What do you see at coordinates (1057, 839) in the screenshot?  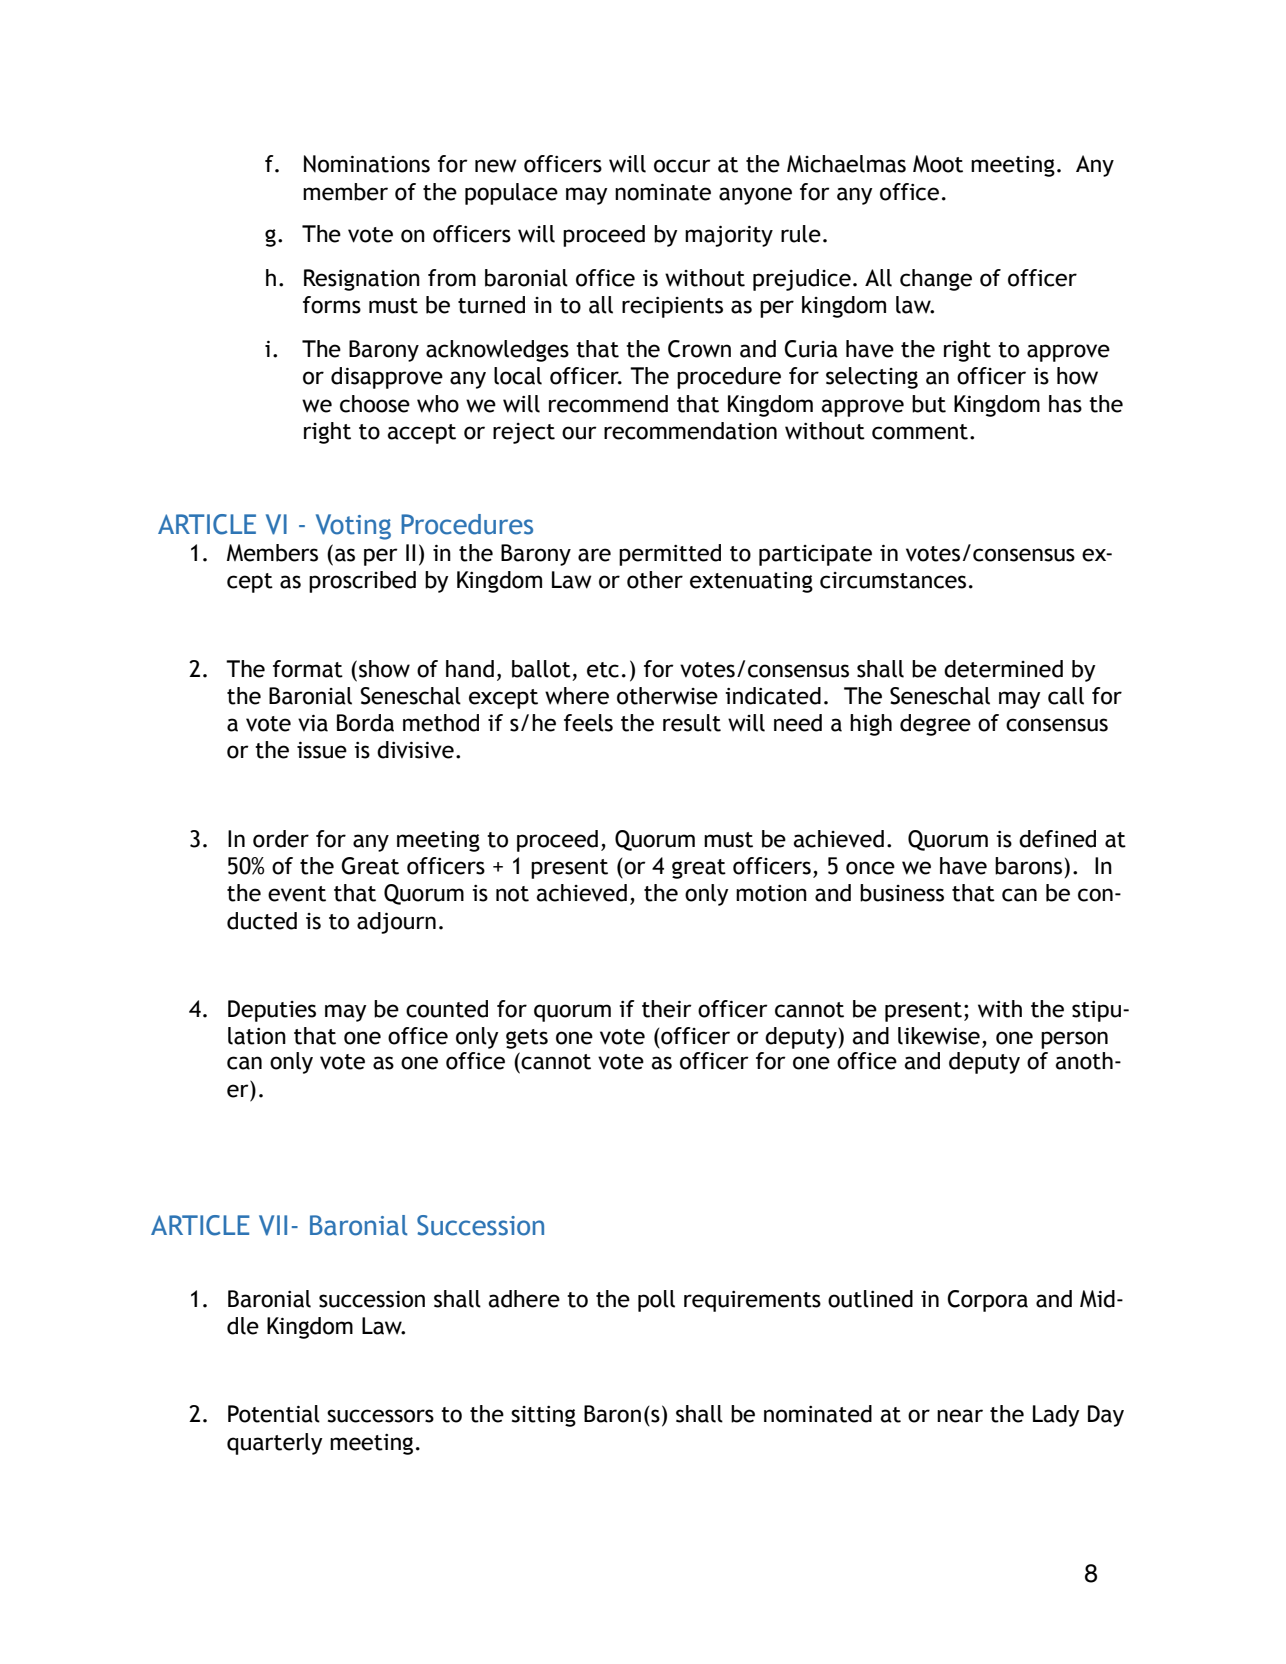 I see `defined` at bounding box center [1057, 839].
